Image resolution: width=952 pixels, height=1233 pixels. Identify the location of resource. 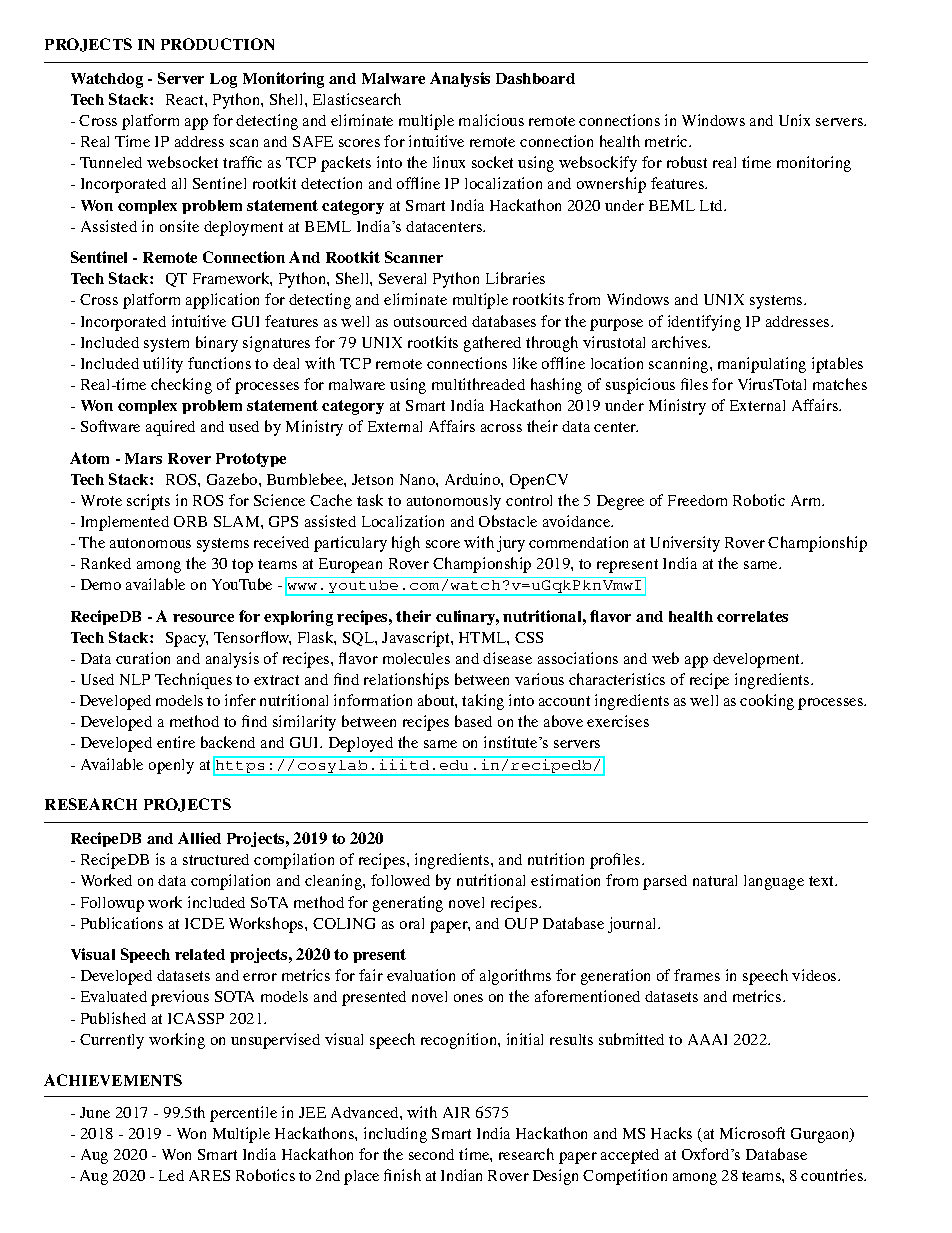
(203, 618).
